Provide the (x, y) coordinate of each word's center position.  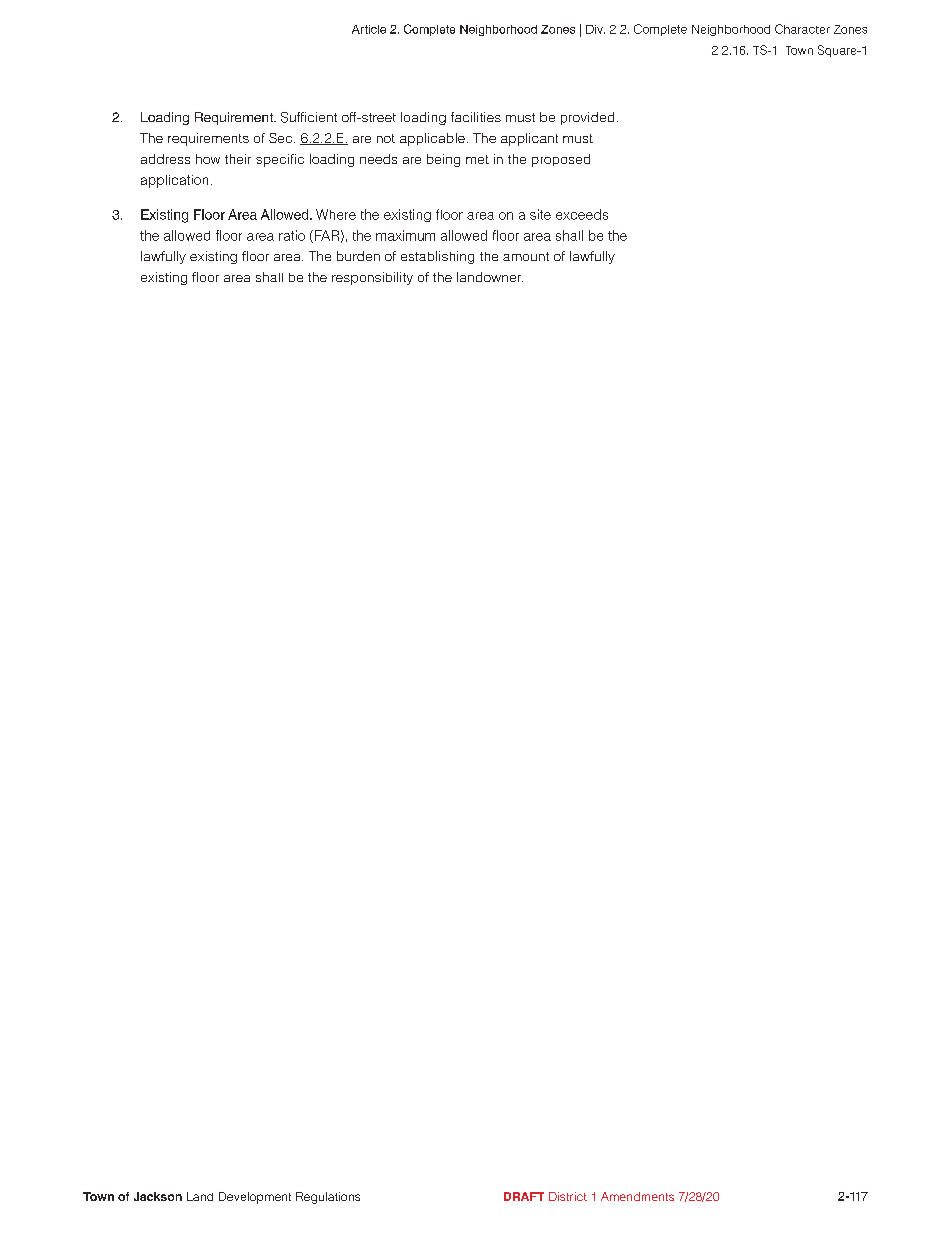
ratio (292, 235)
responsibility (372, 278)
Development (255, 1198)
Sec (282, 138)
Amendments (637, 1196)
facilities (476, 117)
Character (802, 29)
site (540, 214)
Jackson (158, 1196)
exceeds (582, 214)
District (568, 1196)
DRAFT (524, 1196)
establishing (437, 257)
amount (526, 256)
